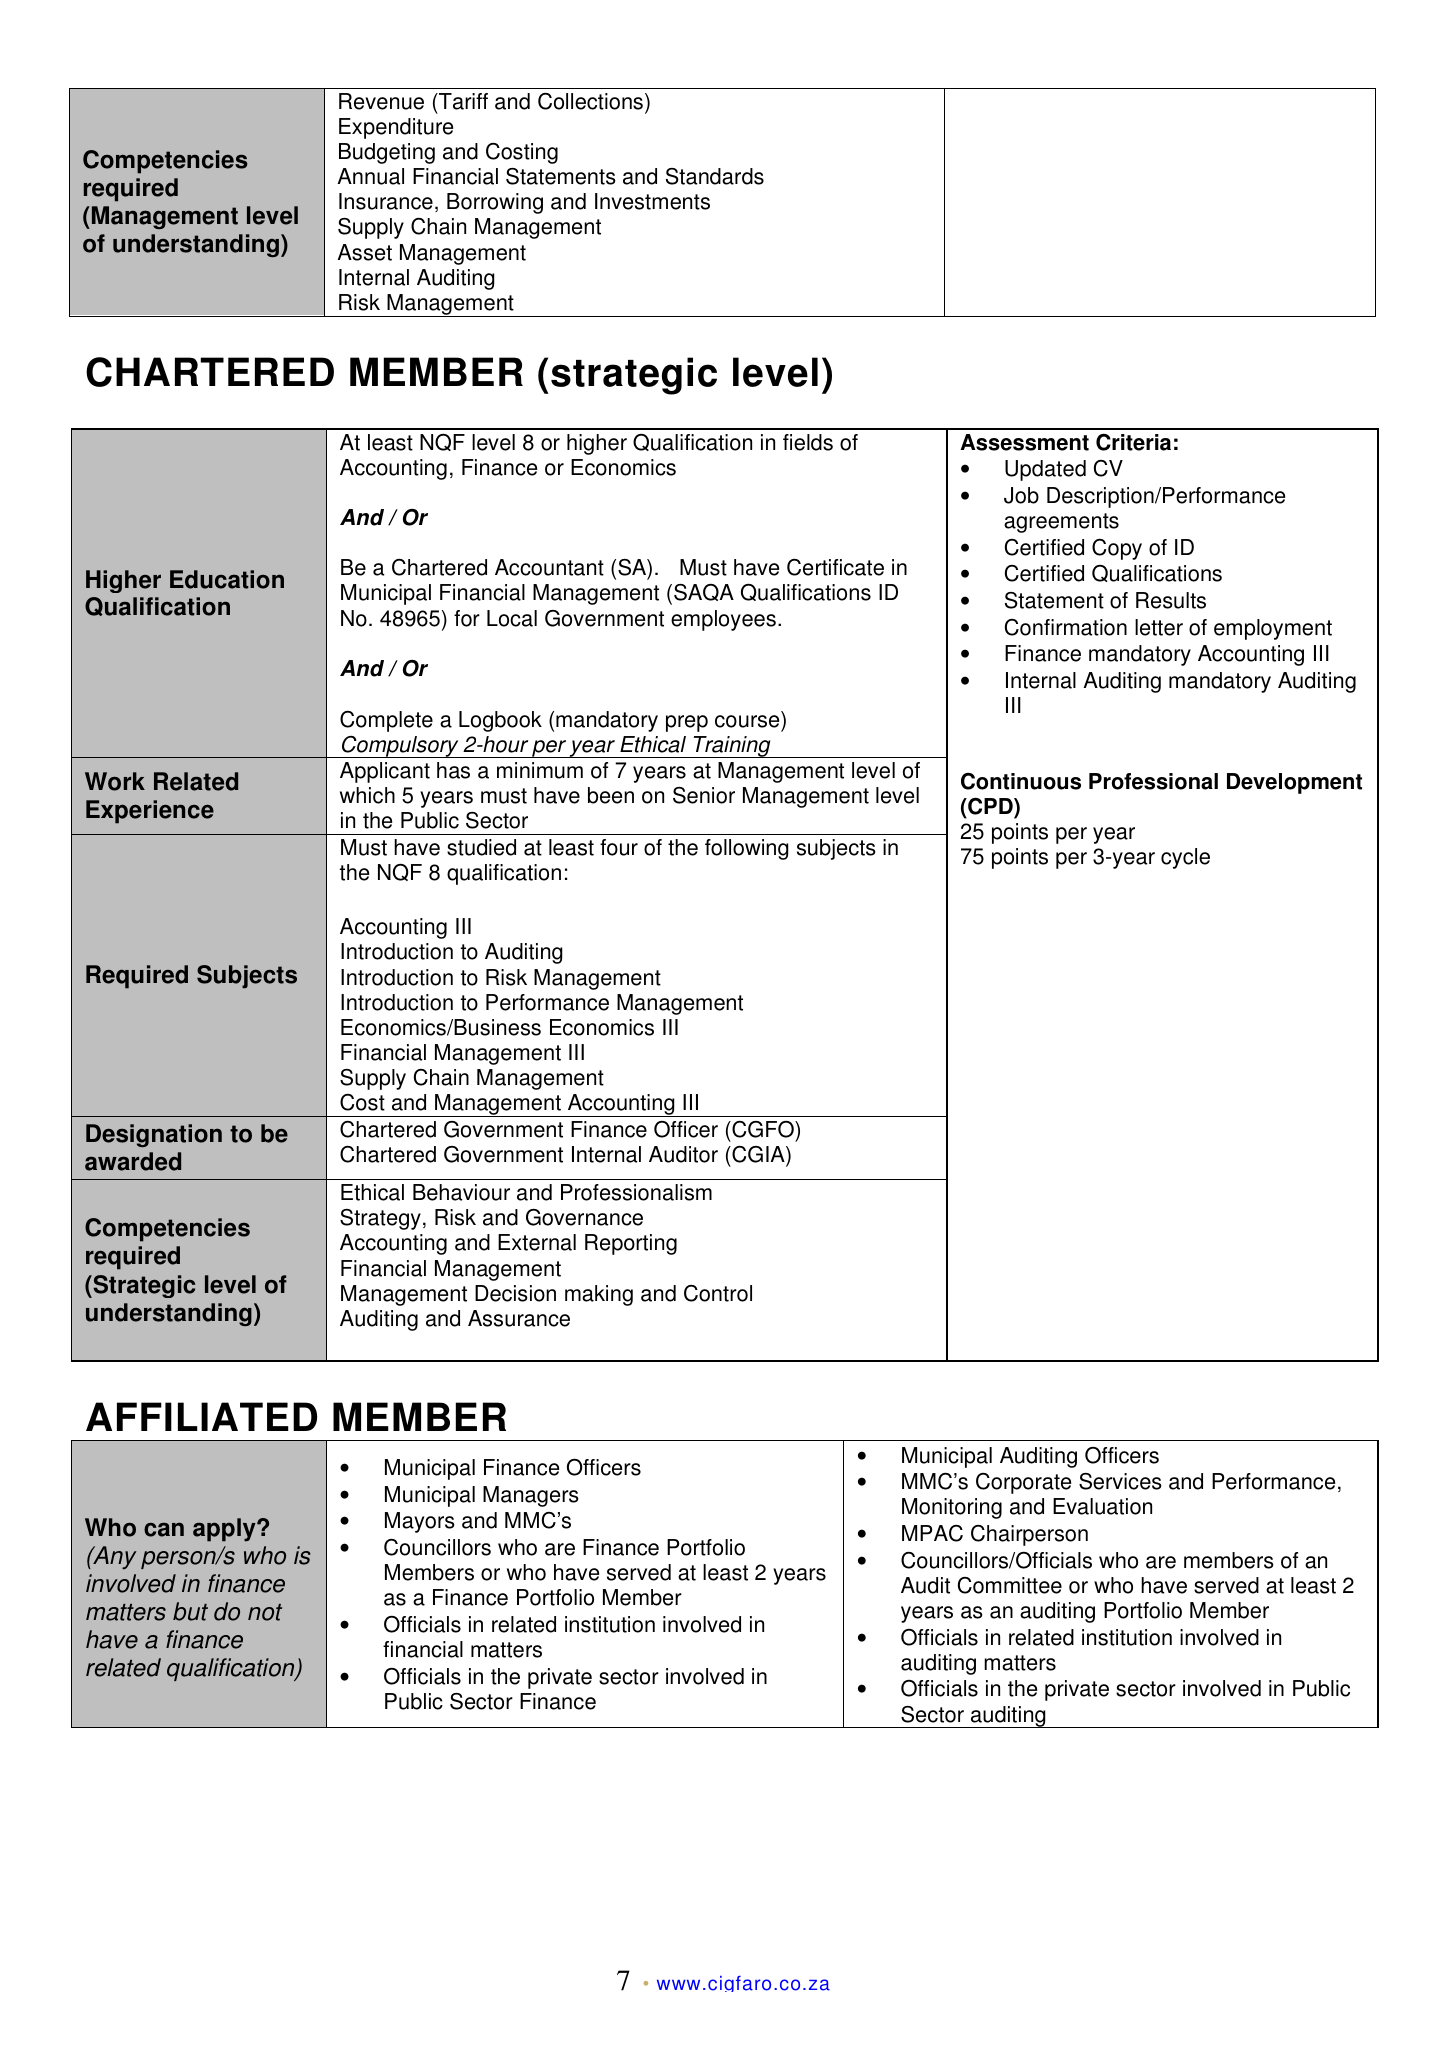 The image size is (1447, 2048). Describe the element at coordinates (1185, 858) in the image. I see `cycle` at that location.
